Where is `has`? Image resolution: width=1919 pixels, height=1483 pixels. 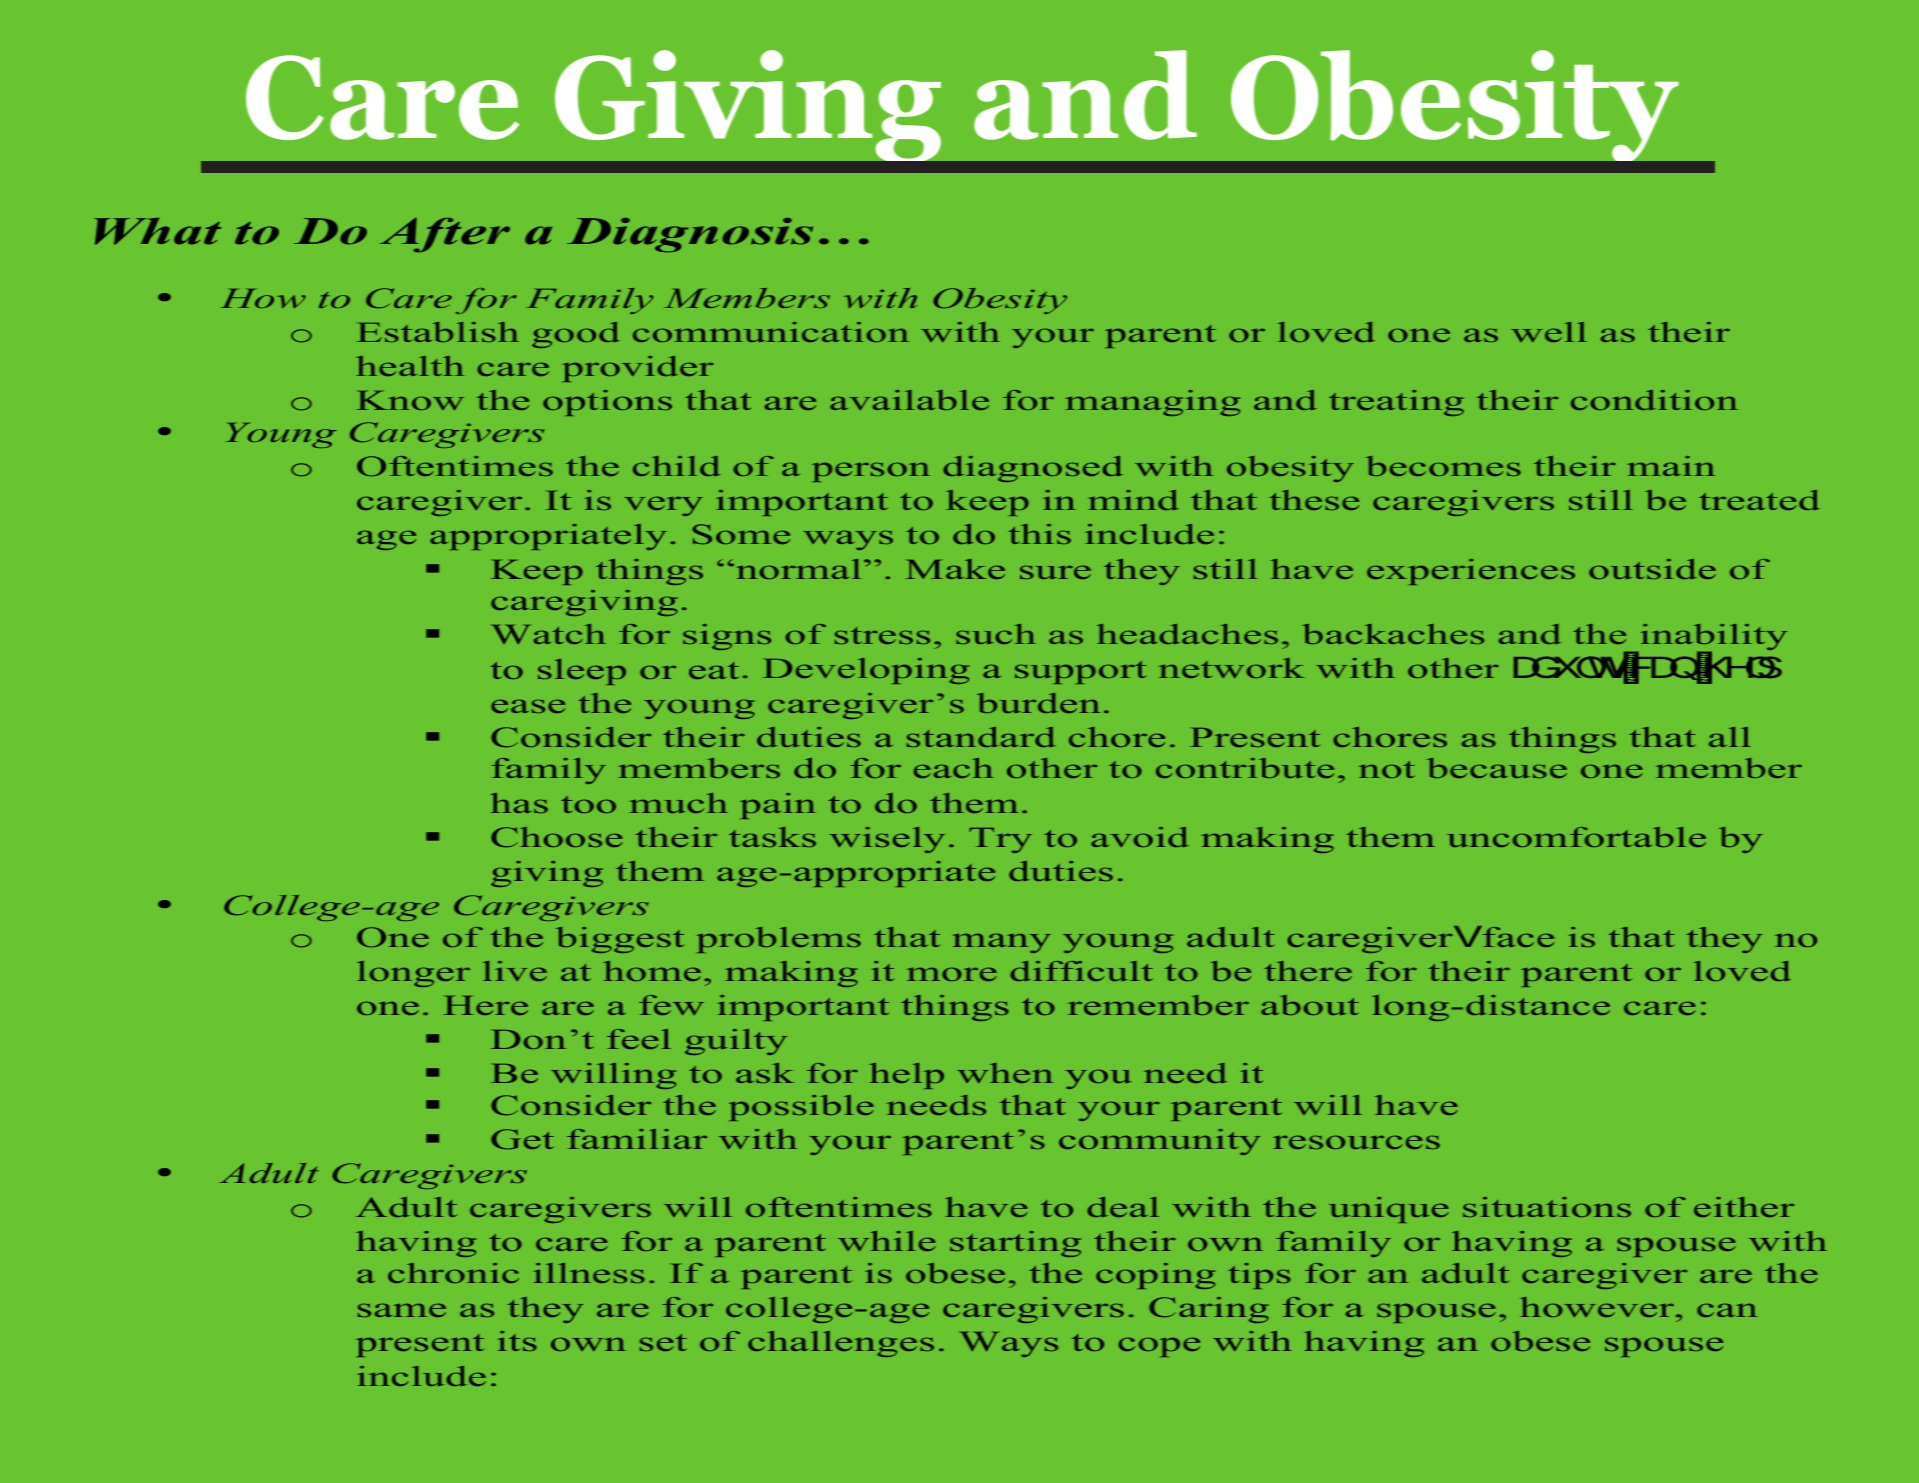 has is located at coordinates (519, 803).
